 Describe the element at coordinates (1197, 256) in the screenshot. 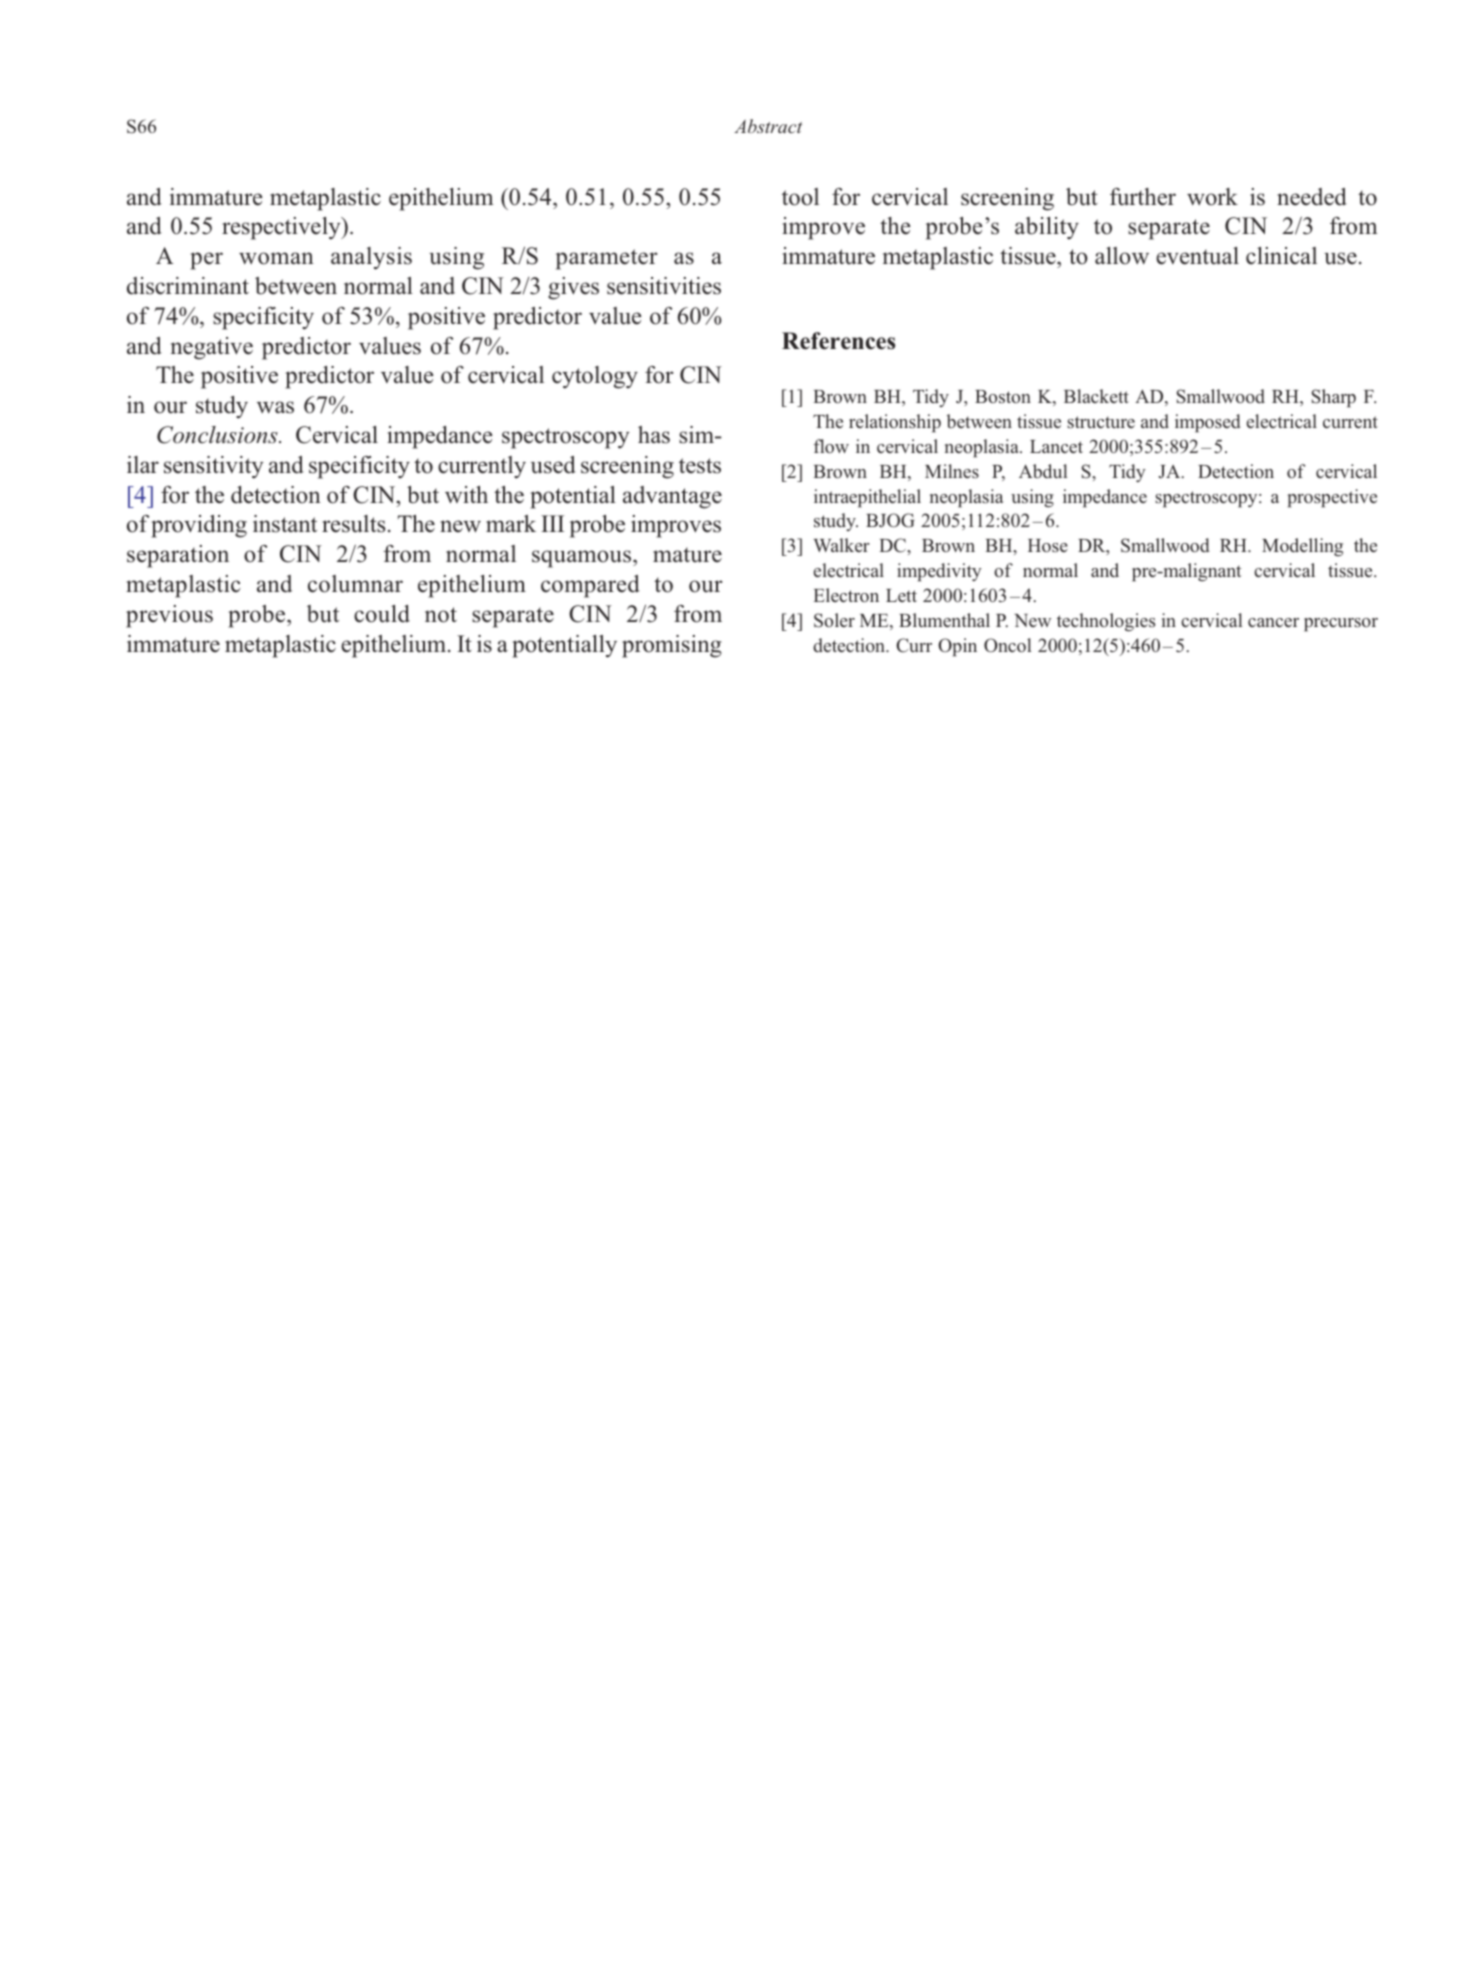

I see `eventual` at that location.
